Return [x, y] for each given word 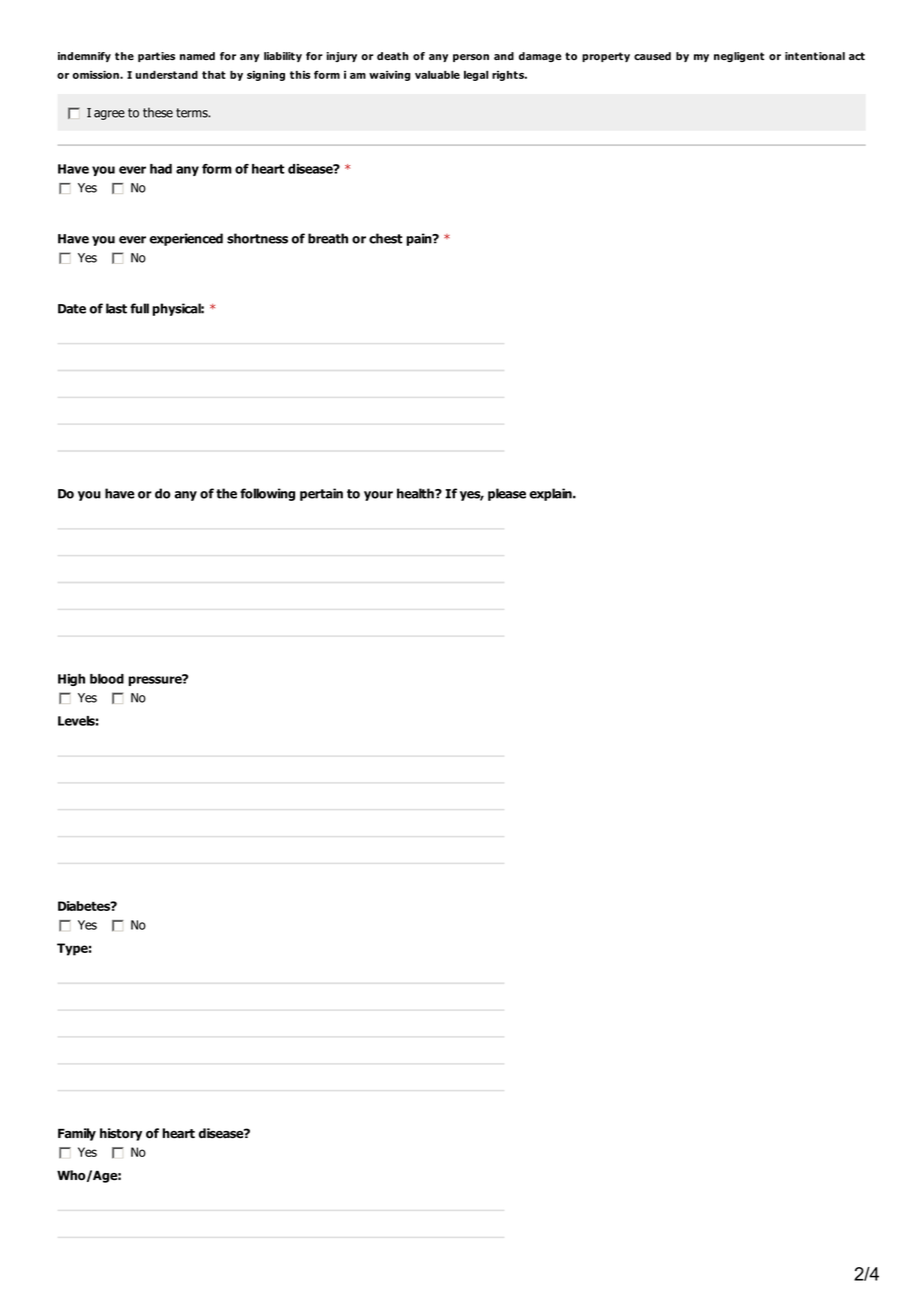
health [416, 493]
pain [420, 239]
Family [77, 1134]
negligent [739, 57]
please [507, 494]
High [71, 680]
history [121, 1134]
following [267, 494]
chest [386, 238]
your [378, 496]
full [139, 308]
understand [167, 75]
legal [476, 76]
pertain [321, 494]
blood [107, 679]
